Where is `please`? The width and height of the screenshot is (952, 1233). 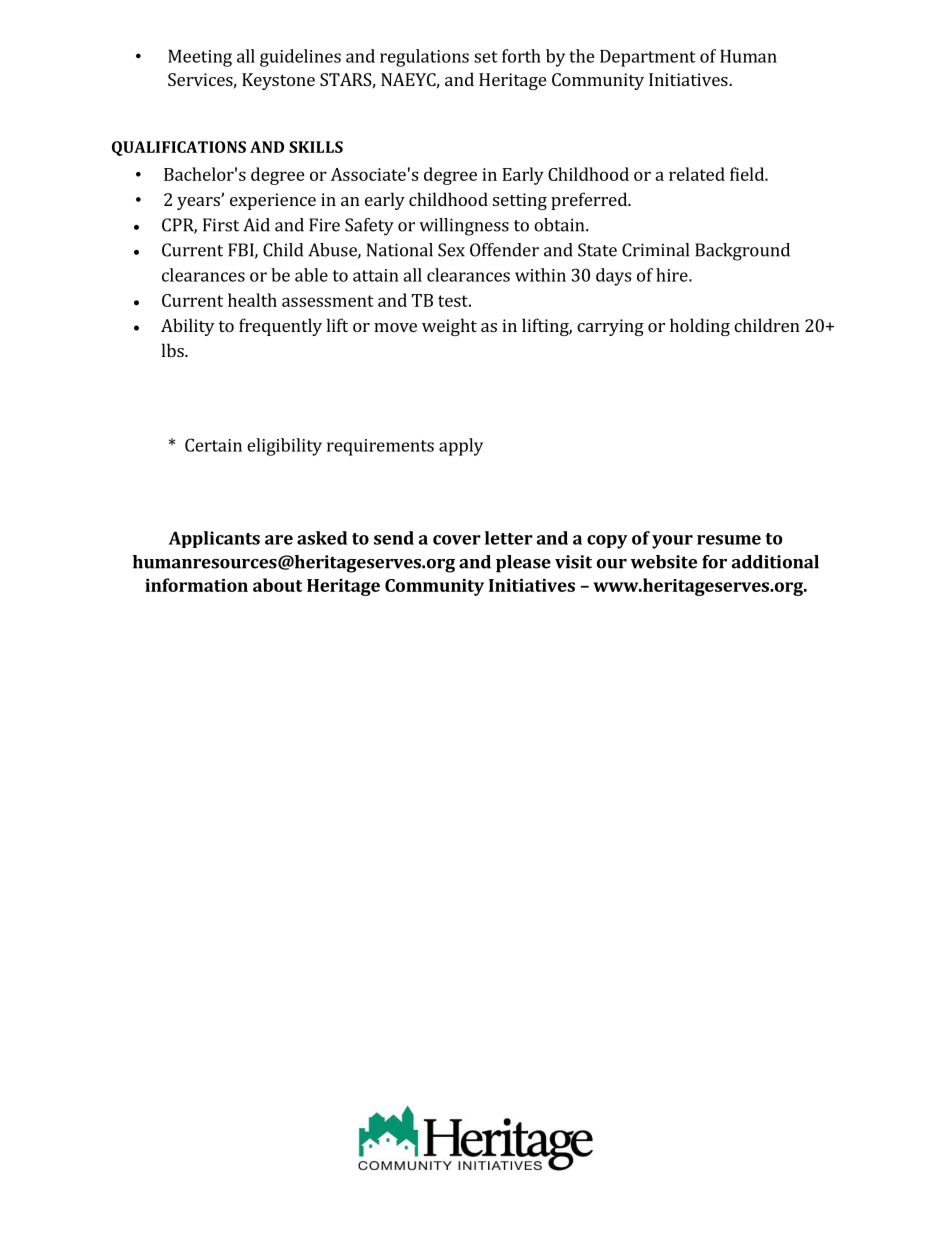 please is located at coordinates (523, 564).
